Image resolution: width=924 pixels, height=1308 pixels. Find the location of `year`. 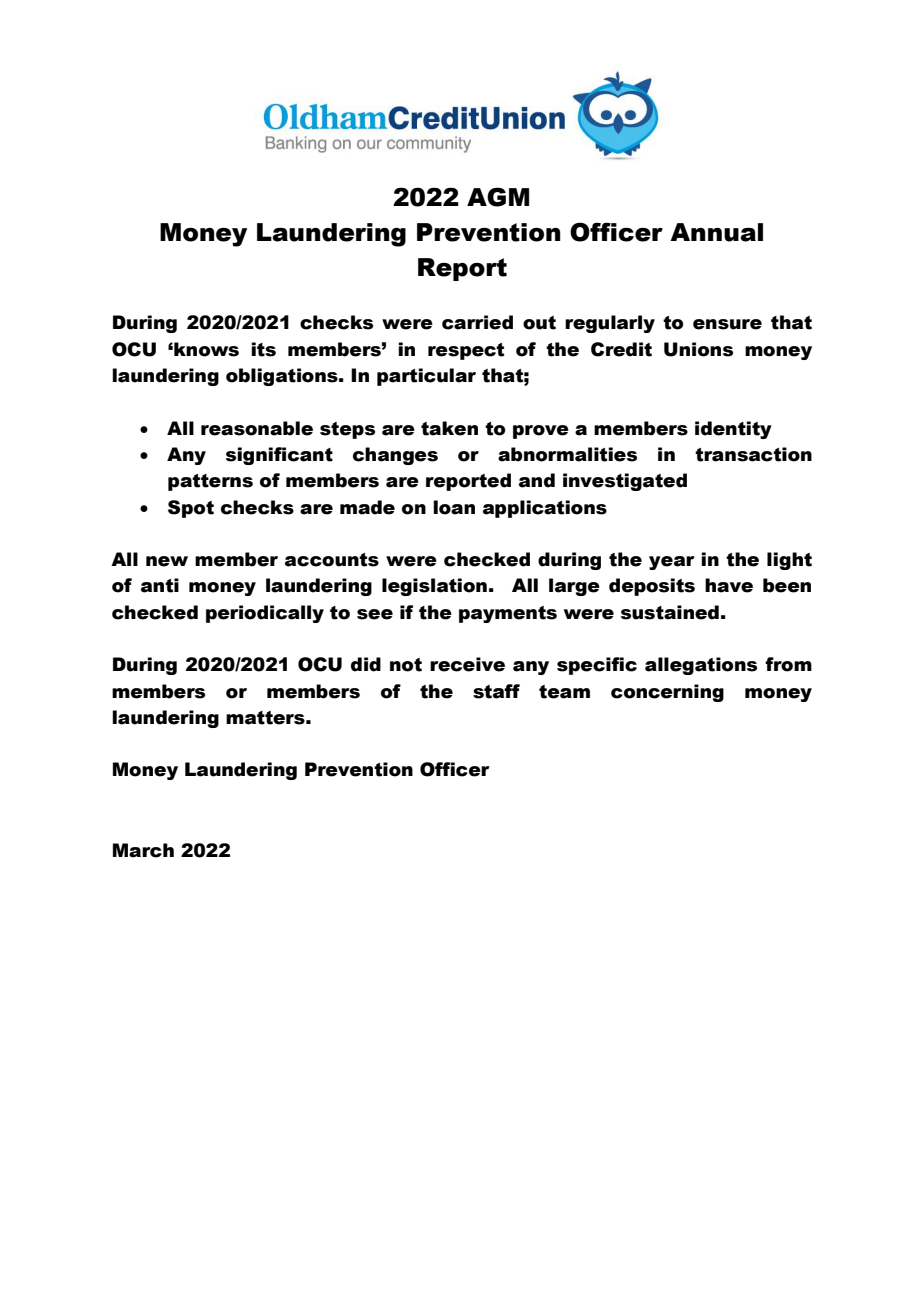

year is located at coordinates (672, 563).
